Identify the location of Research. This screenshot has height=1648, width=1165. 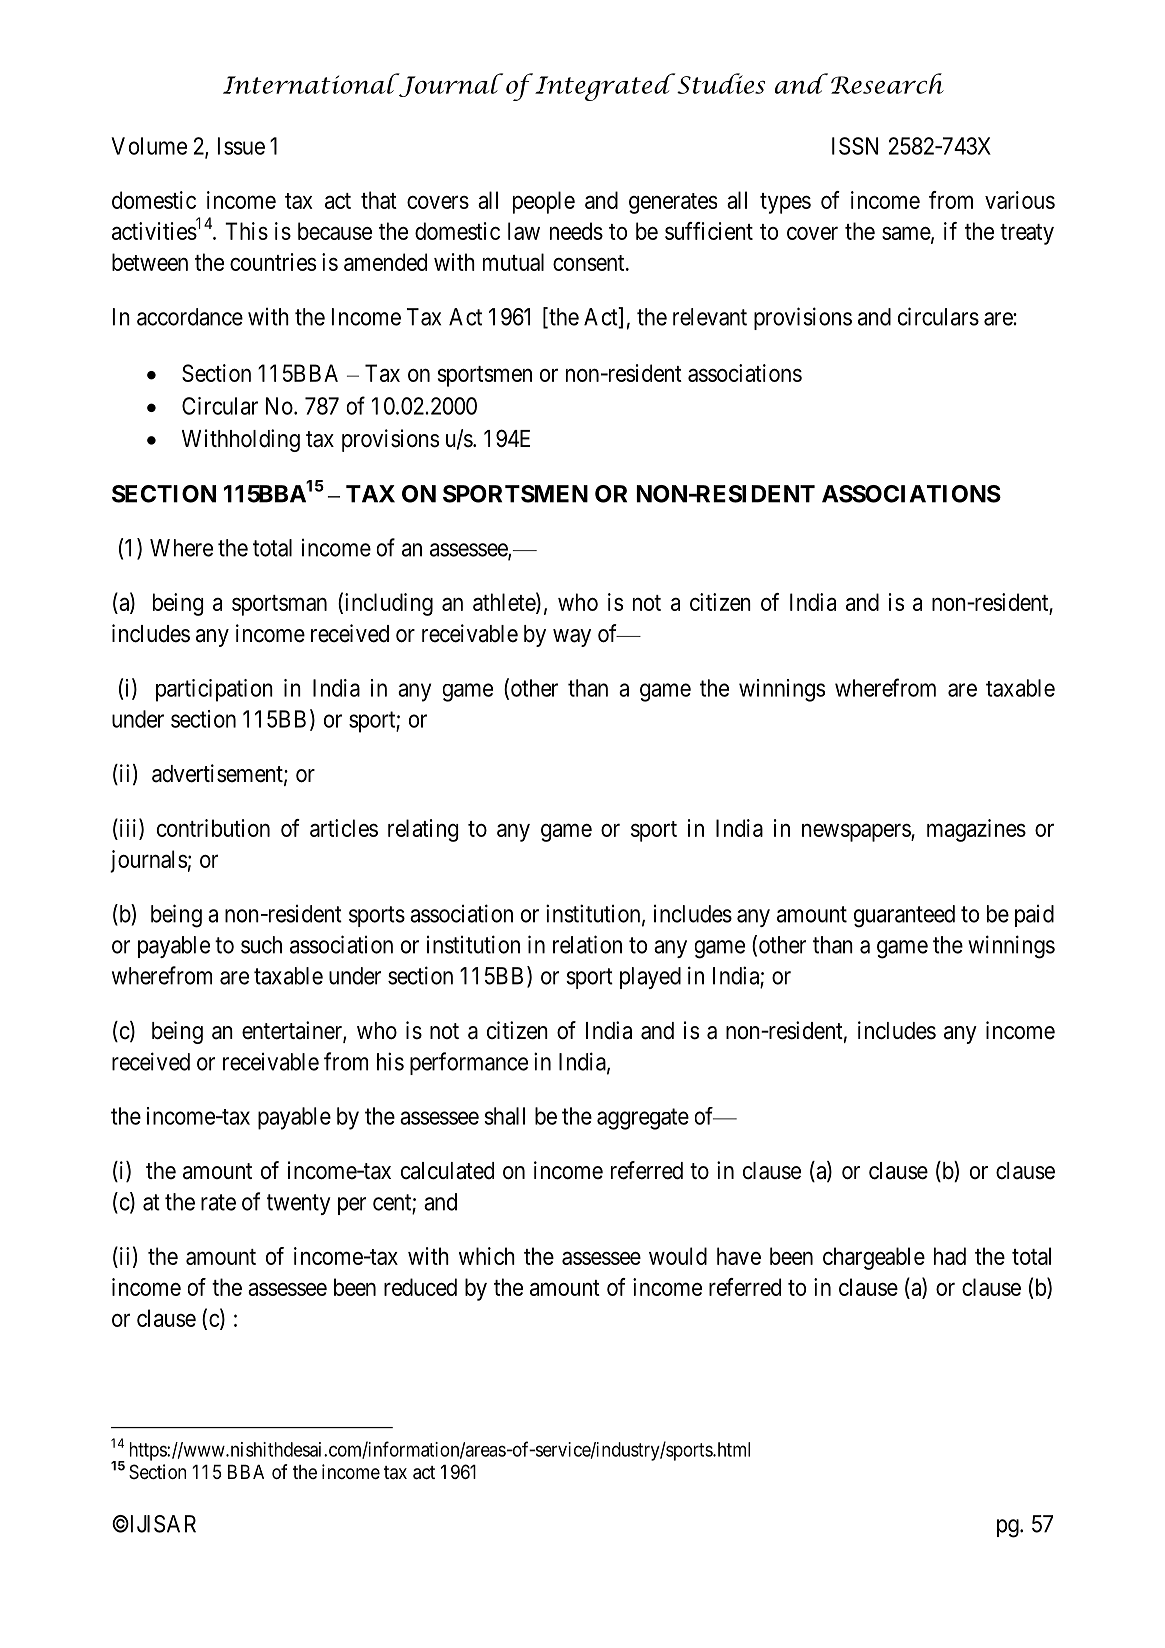
(887, 83).
